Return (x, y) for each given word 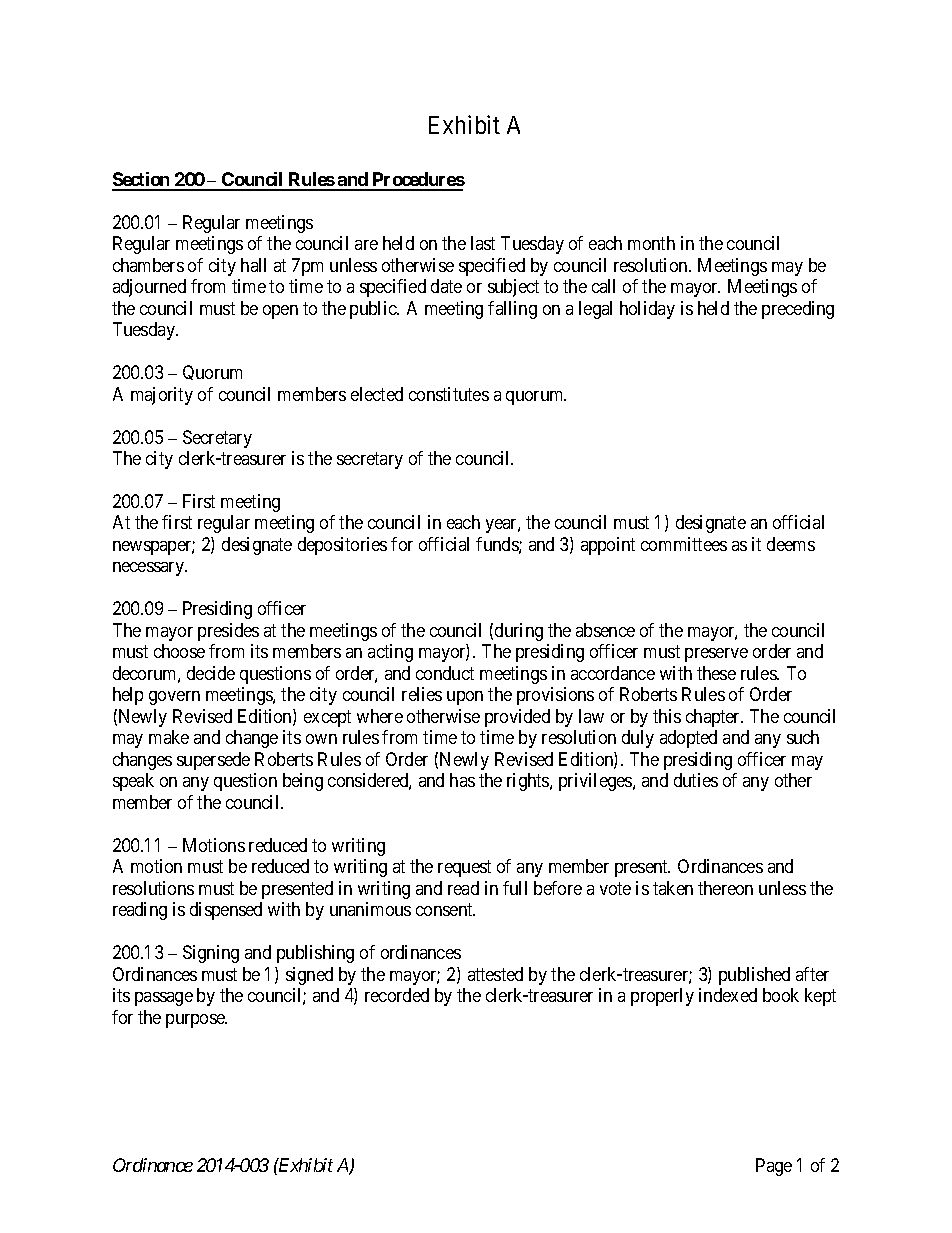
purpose (196, 1021)
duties (696, 780)
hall (253, 265)
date (446, 286)
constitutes (449, 394)
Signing (211, 954)
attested (495, 974)
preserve (716, 655)
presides (228, 632)
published (754, 976)
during (519, 632)
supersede (213, 761)
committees (684, 544)
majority (162, 396)
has (462, 780)
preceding (798, 310)
